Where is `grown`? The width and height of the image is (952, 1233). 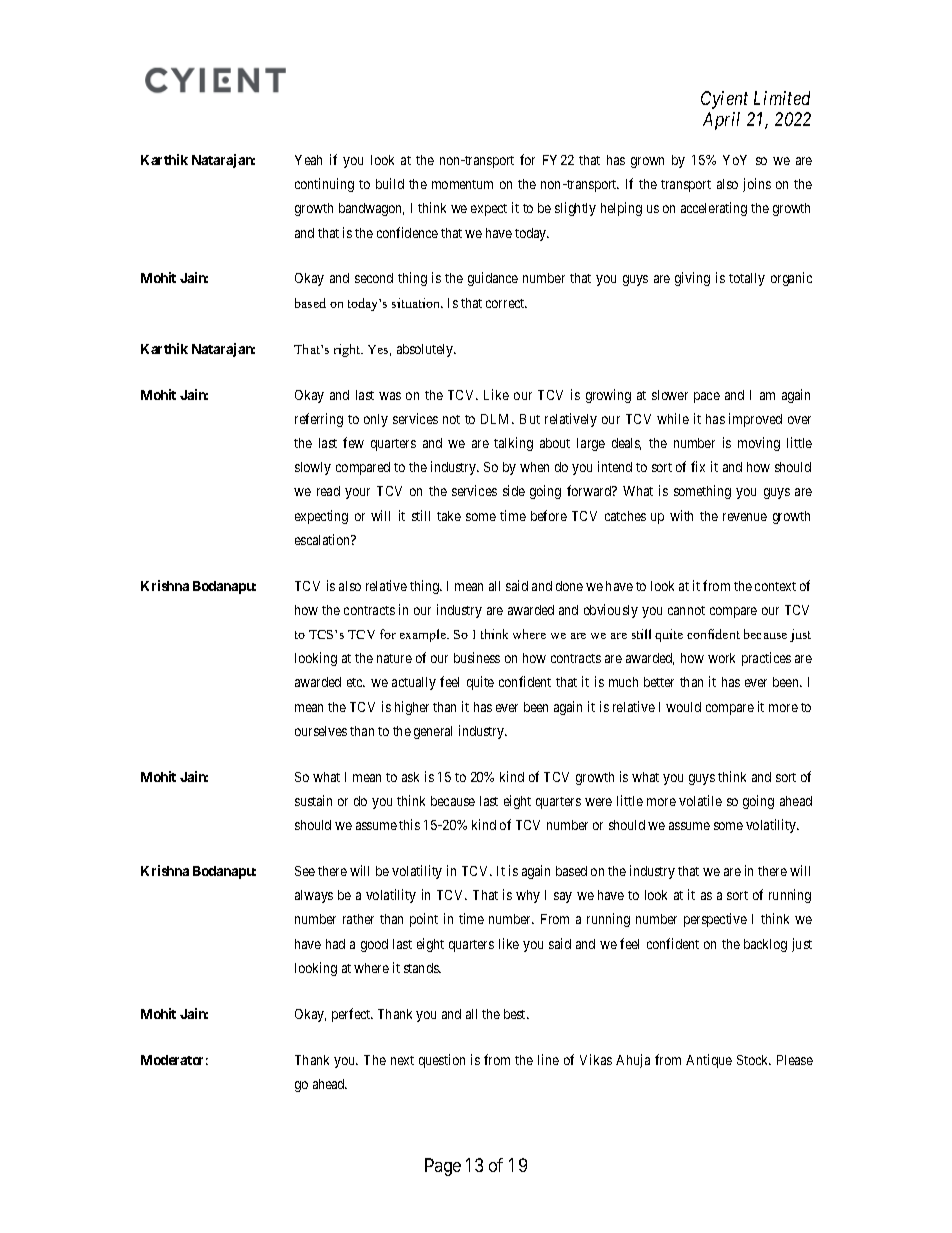 grown is located at coordinates (647, 162).
